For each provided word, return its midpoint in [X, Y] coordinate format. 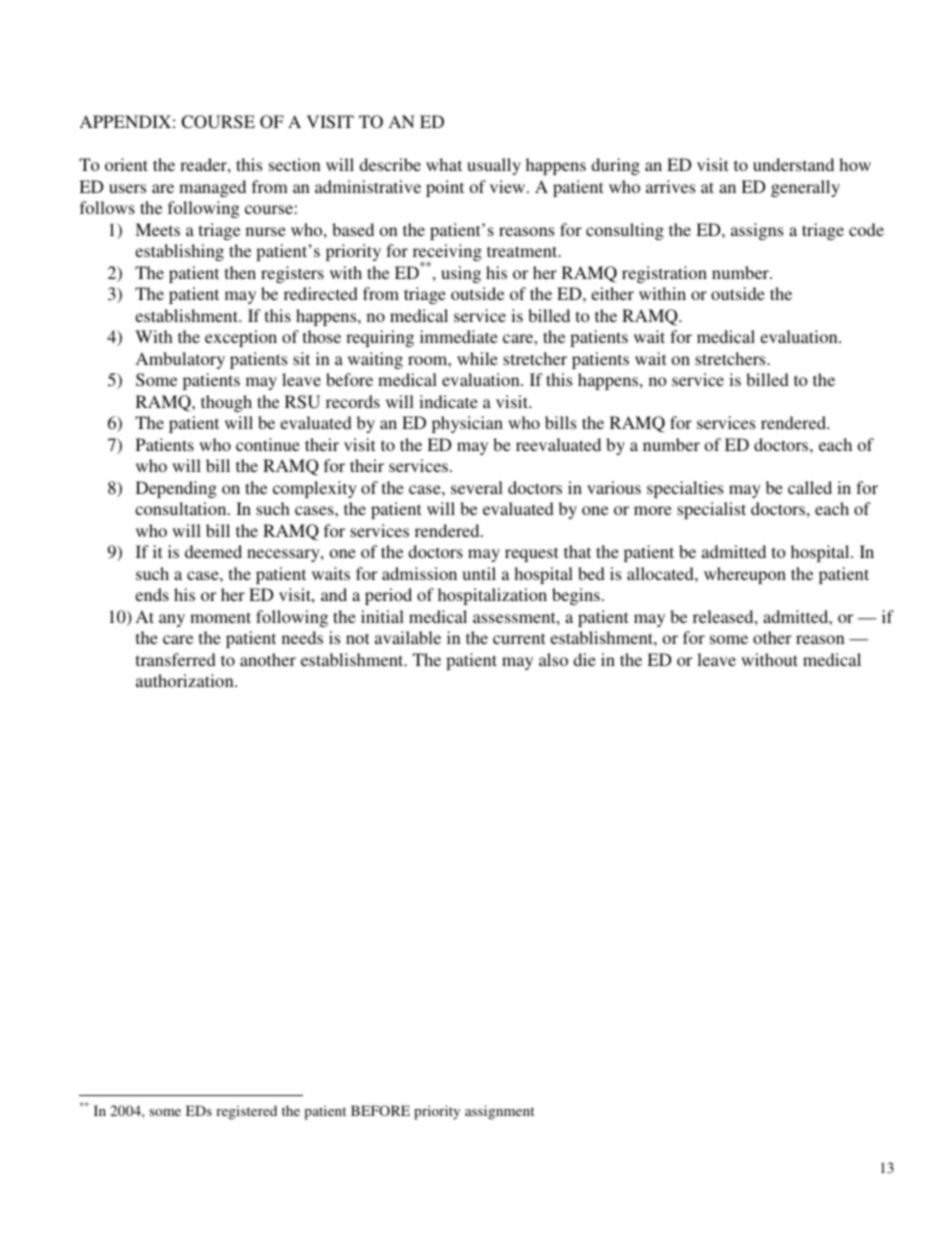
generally [805, 188]
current [519, 638]
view [509, 186]
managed [212, 188]
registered [246, 1112]
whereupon [745, 575]
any [172, 620]
